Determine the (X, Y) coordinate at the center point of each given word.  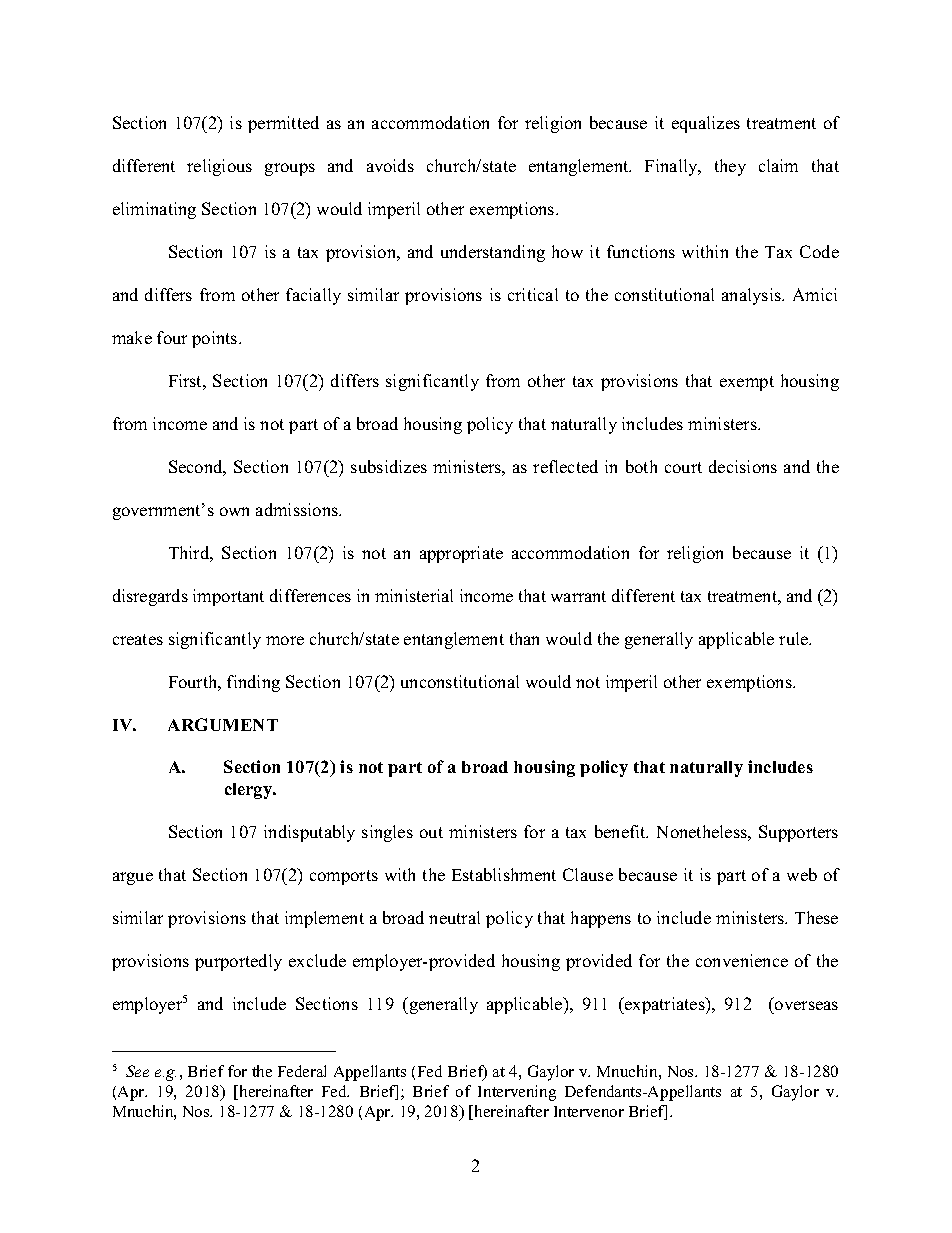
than (524, 638)
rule (795, 638)
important (228, 597)
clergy (250, 791)
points (216, 339)
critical (533, 294)
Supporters (798, 833)
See (137, 1071)
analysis (752, 296)
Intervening (517, 1093)
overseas (806, 1005)
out (431, 832)
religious (219, 167)
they (730, 167)
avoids (390, 165)
